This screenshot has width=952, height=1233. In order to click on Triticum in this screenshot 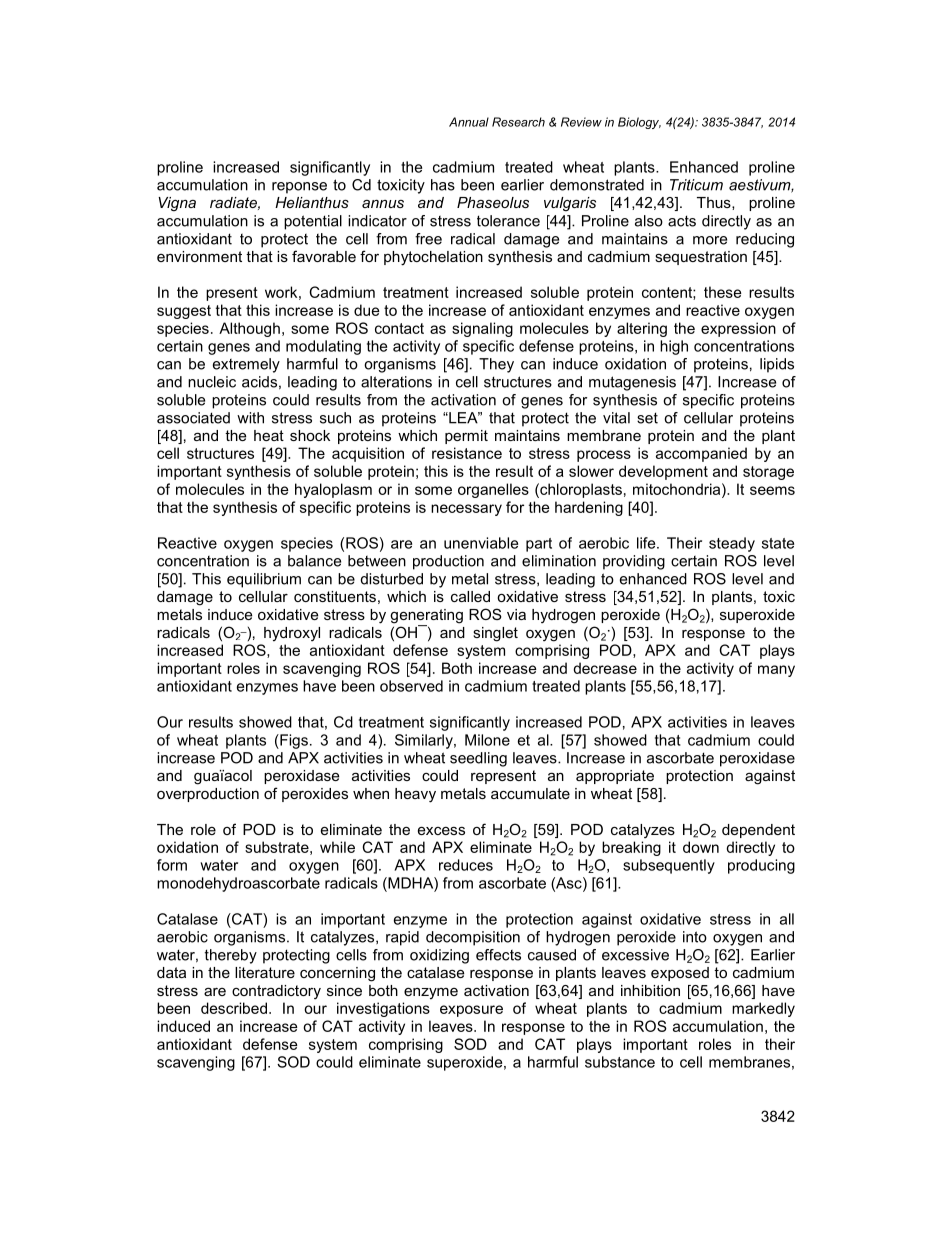, I will do `click(696, 185)`.
